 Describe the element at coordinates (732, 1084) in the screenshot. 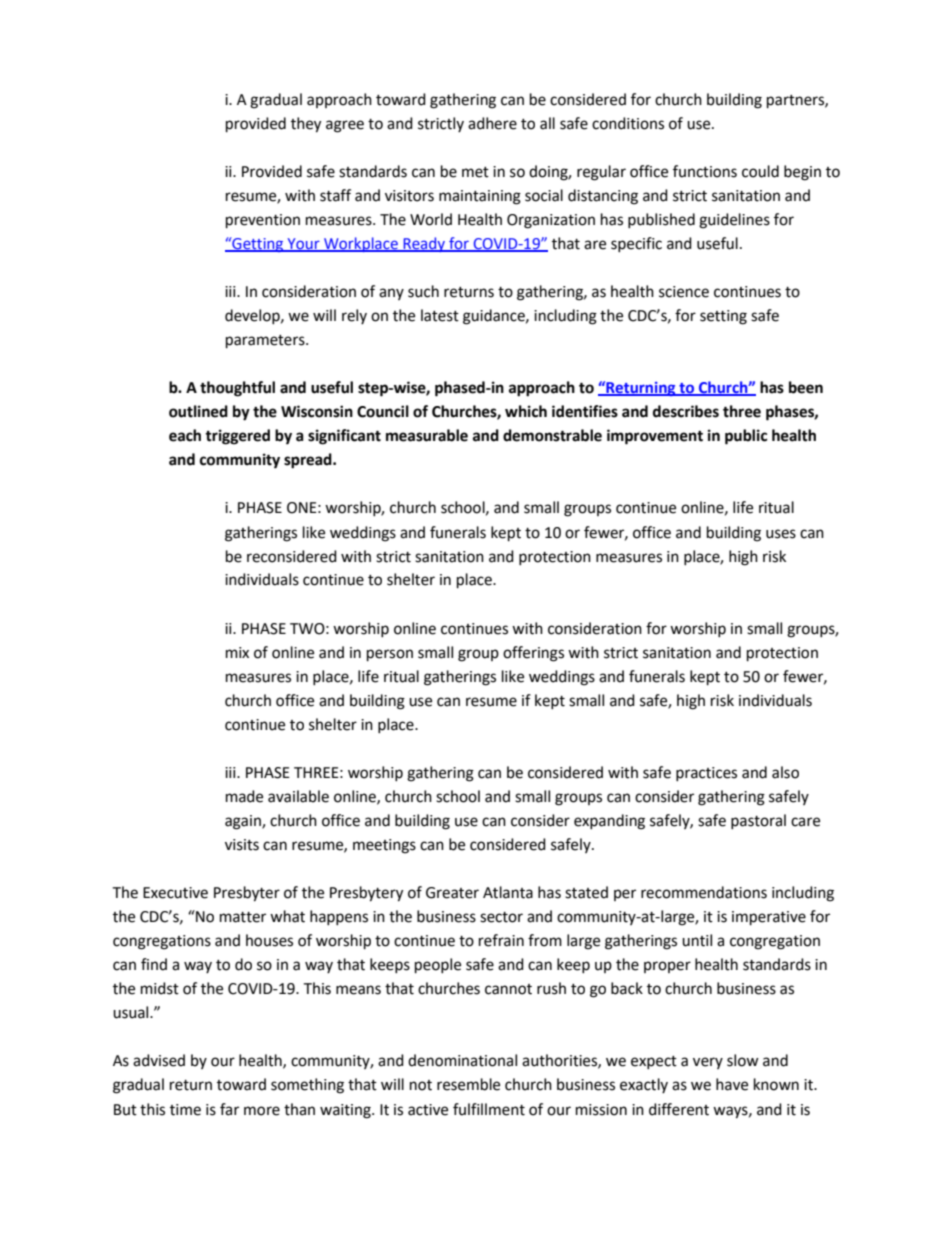

I see `have` at that location.
